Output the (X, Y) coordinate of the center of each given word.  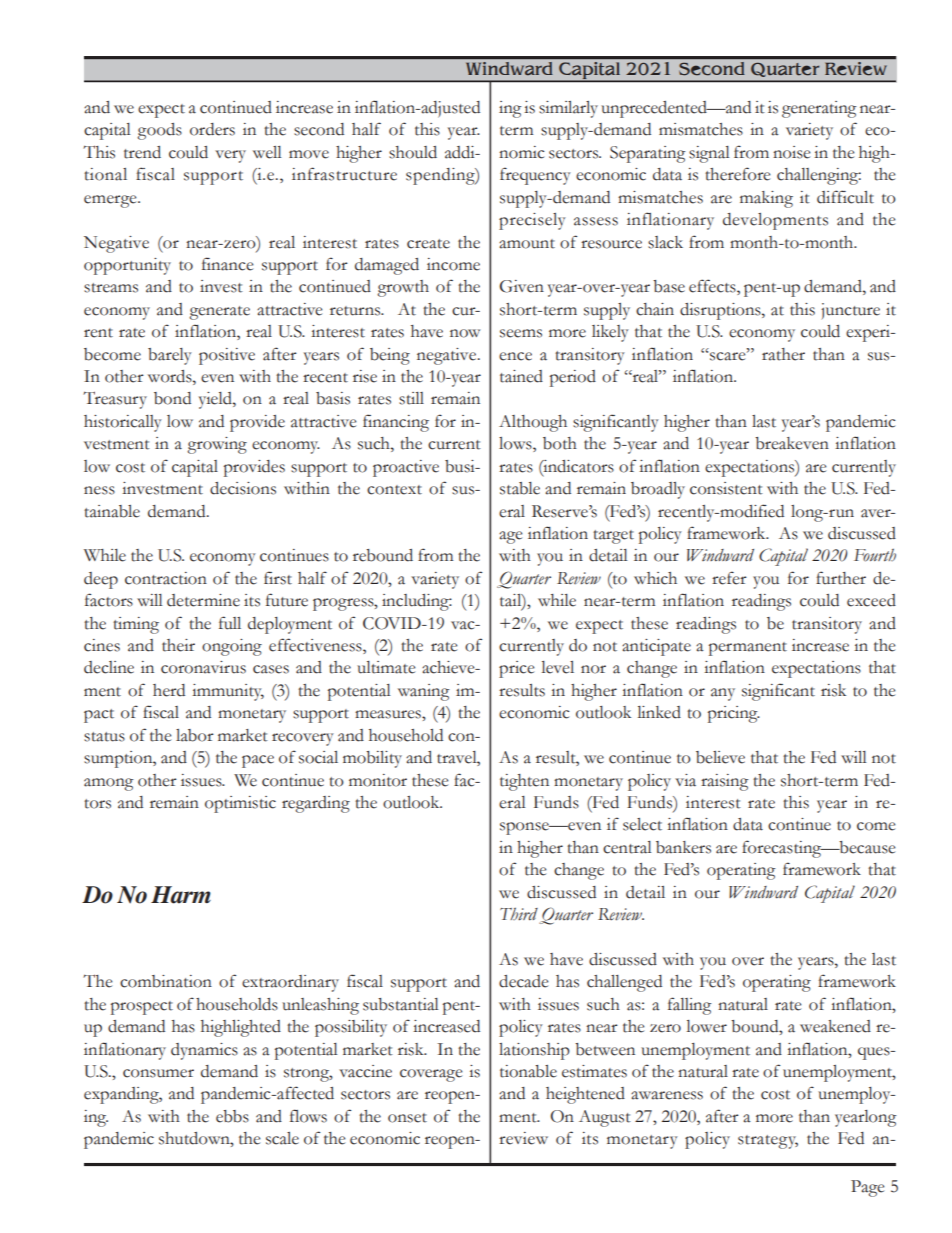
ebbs (232, 1116)
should (413, 152)
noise (791, 152)
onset (407, 1118)
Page (867, 1188)
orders (212, 129)
